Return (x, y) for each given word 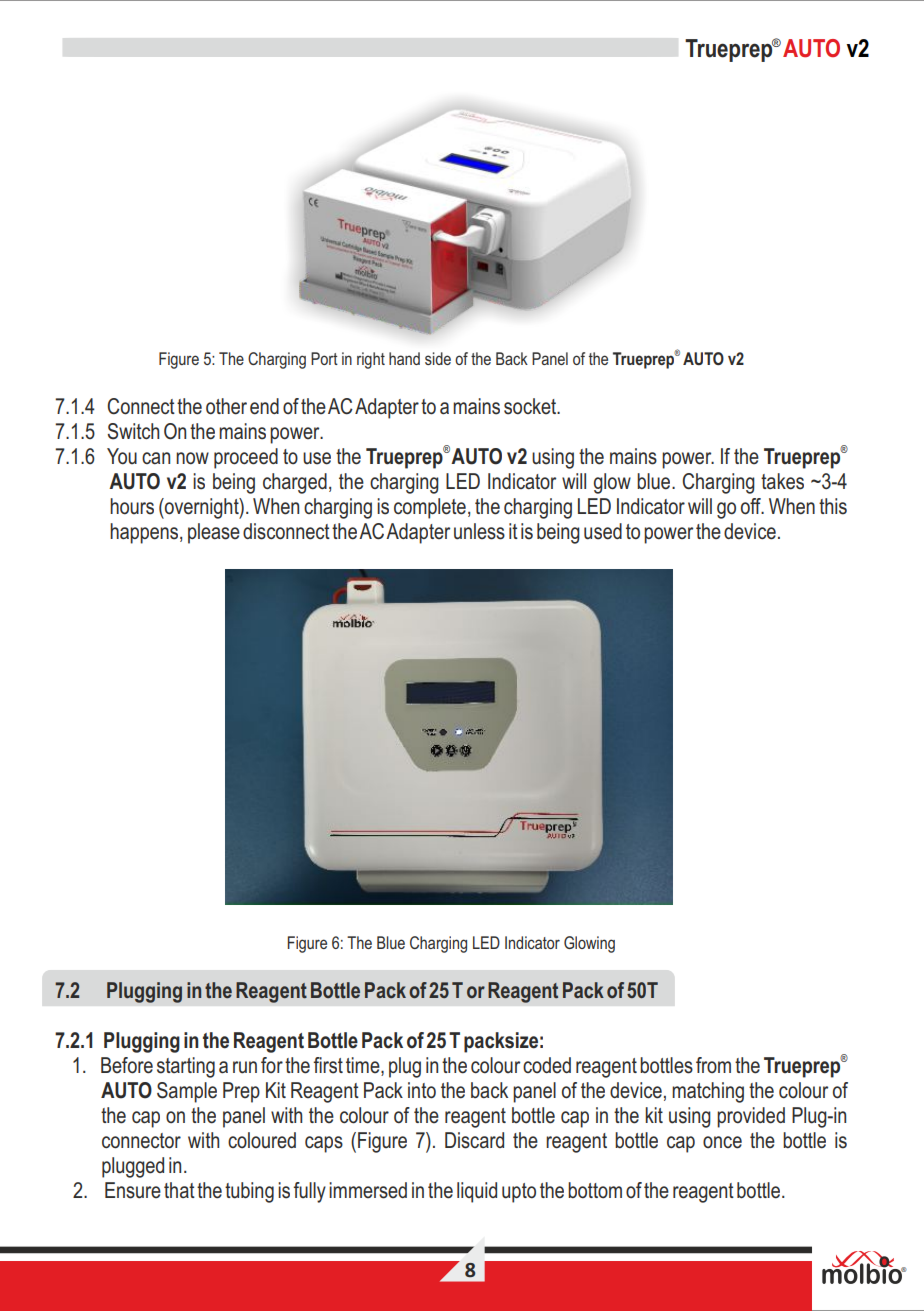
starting (186, 1067)
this (833, 506)
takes (782, 481)
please (214, 533)
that (179, 1190)
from (713, 1065)
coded (547, 1065)
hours (132, 506)
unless (479, 531)
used (603, 531)
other (226, 406)
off (752, 506)
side (438, 358)
